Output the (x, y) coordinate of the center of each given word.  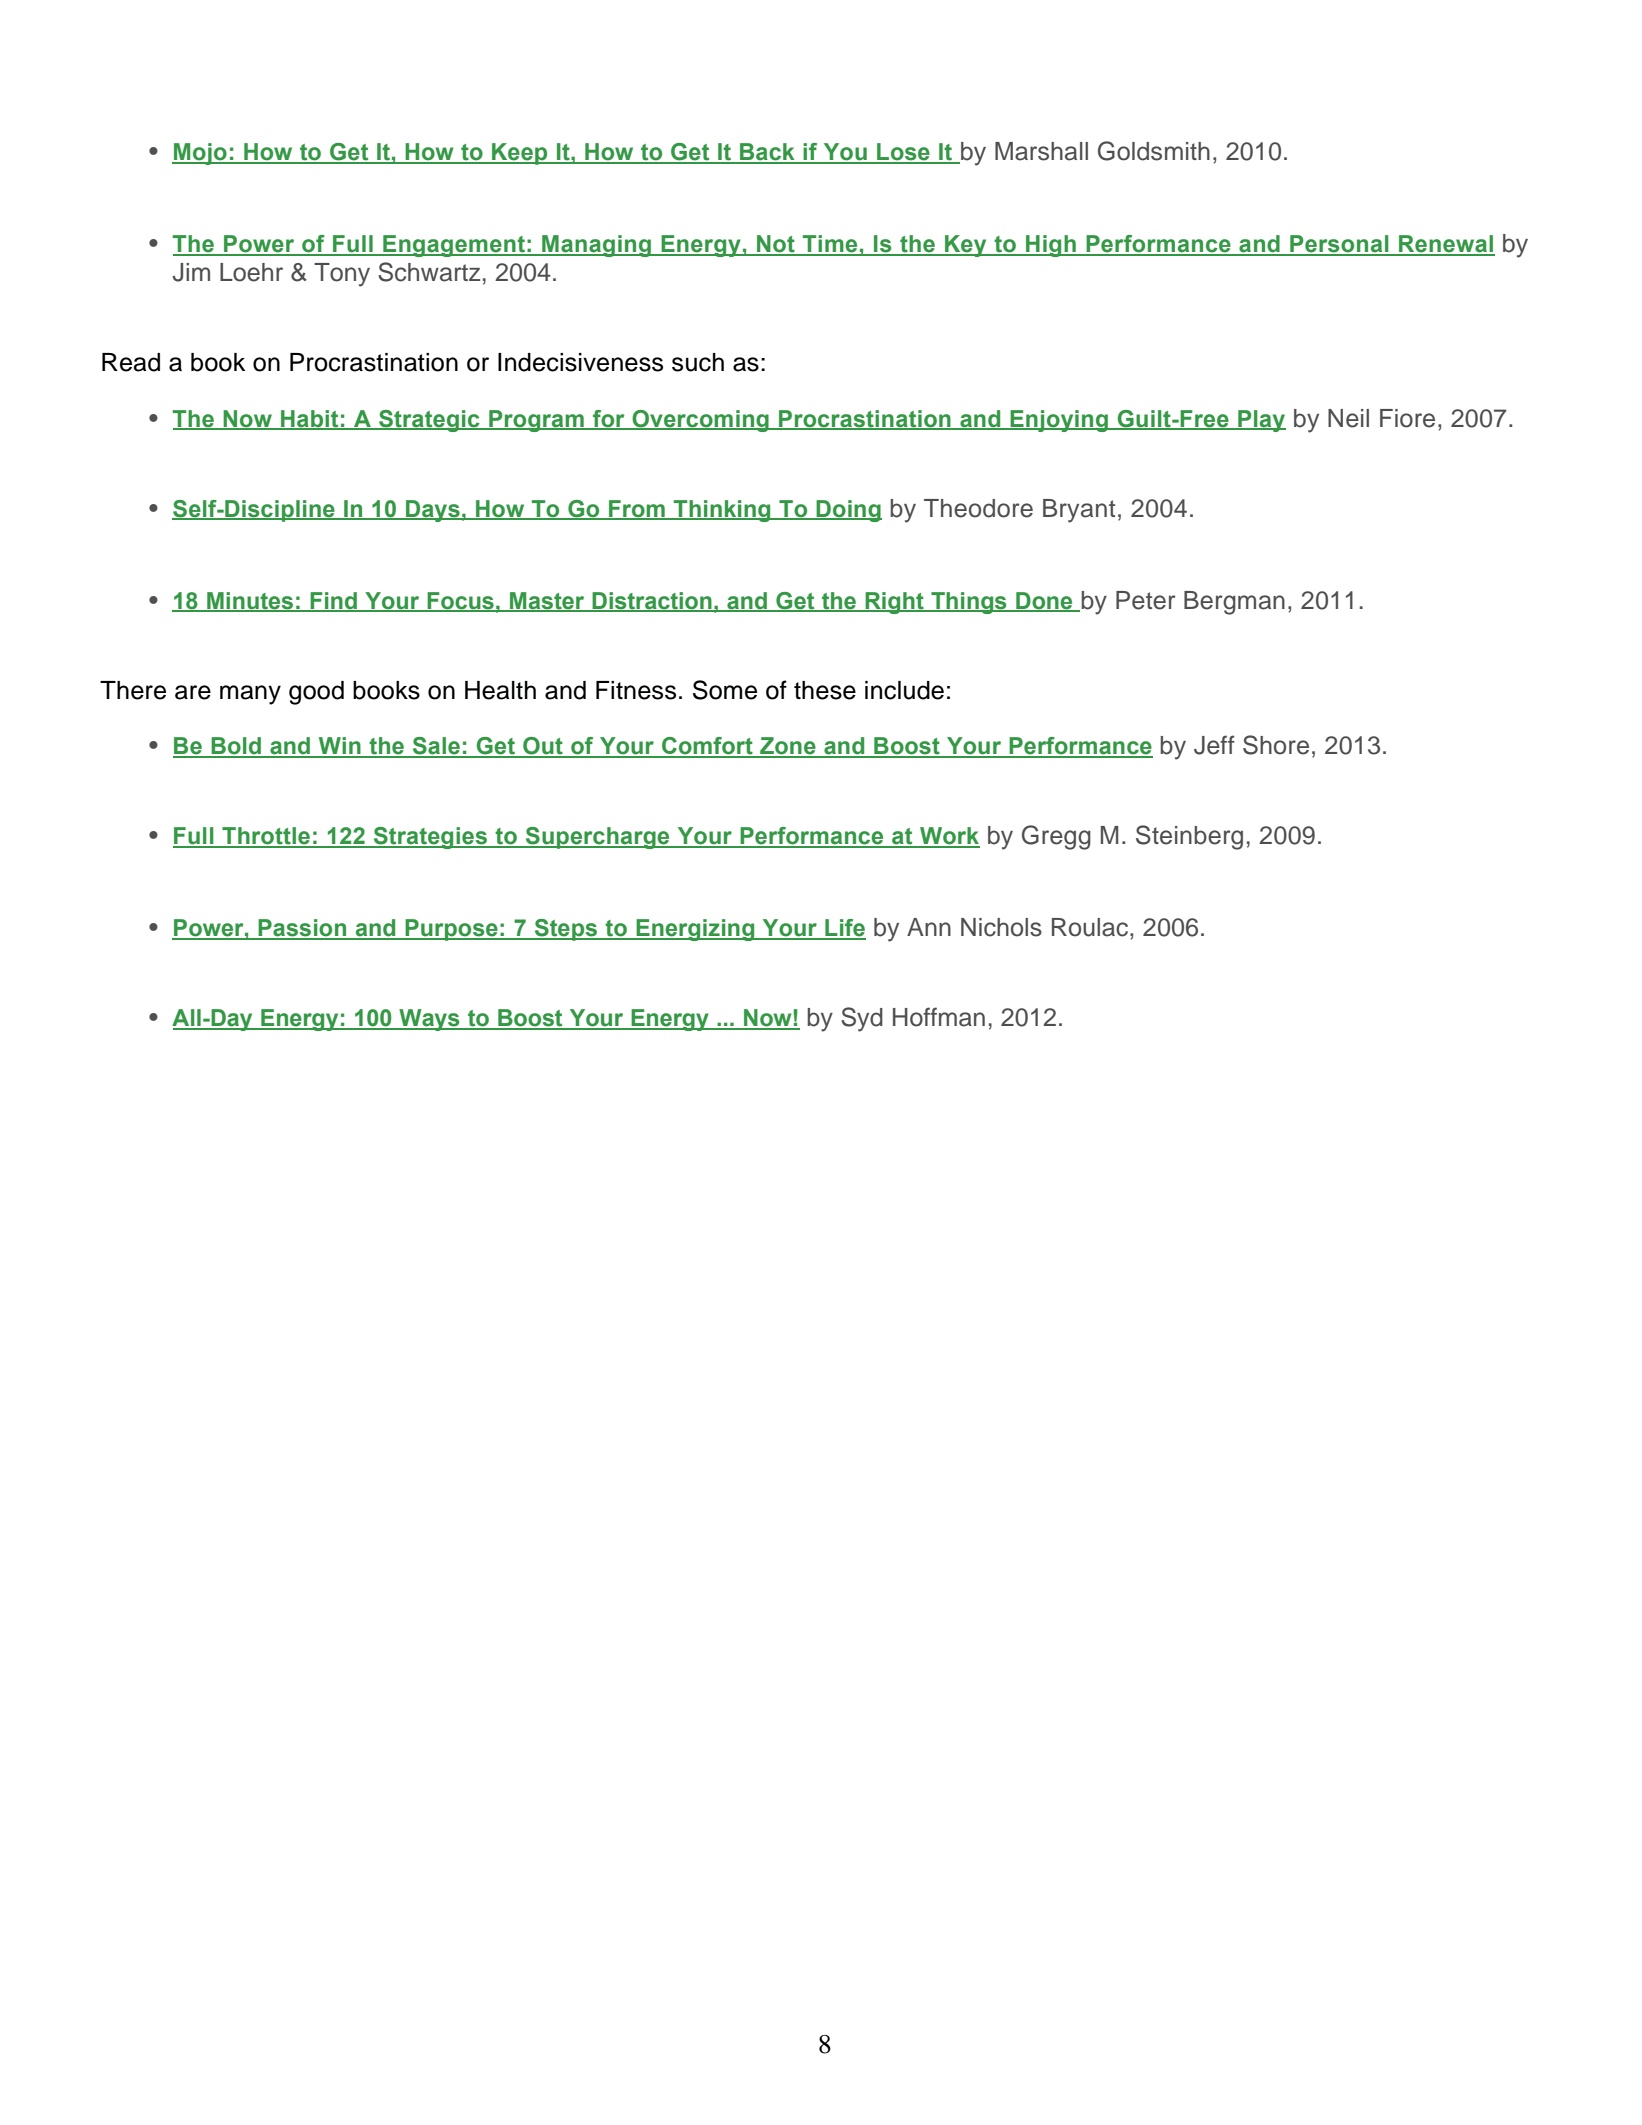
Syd (862, 1019)
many (250, 695)
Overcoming (700, 421)
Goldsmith (1154, 151)
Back (767, 153)
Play (1261, 421)
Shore (1276, 745)
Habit (310, 419)
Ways (429, 1020)
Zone (788, 747)
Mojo (200, 154)
